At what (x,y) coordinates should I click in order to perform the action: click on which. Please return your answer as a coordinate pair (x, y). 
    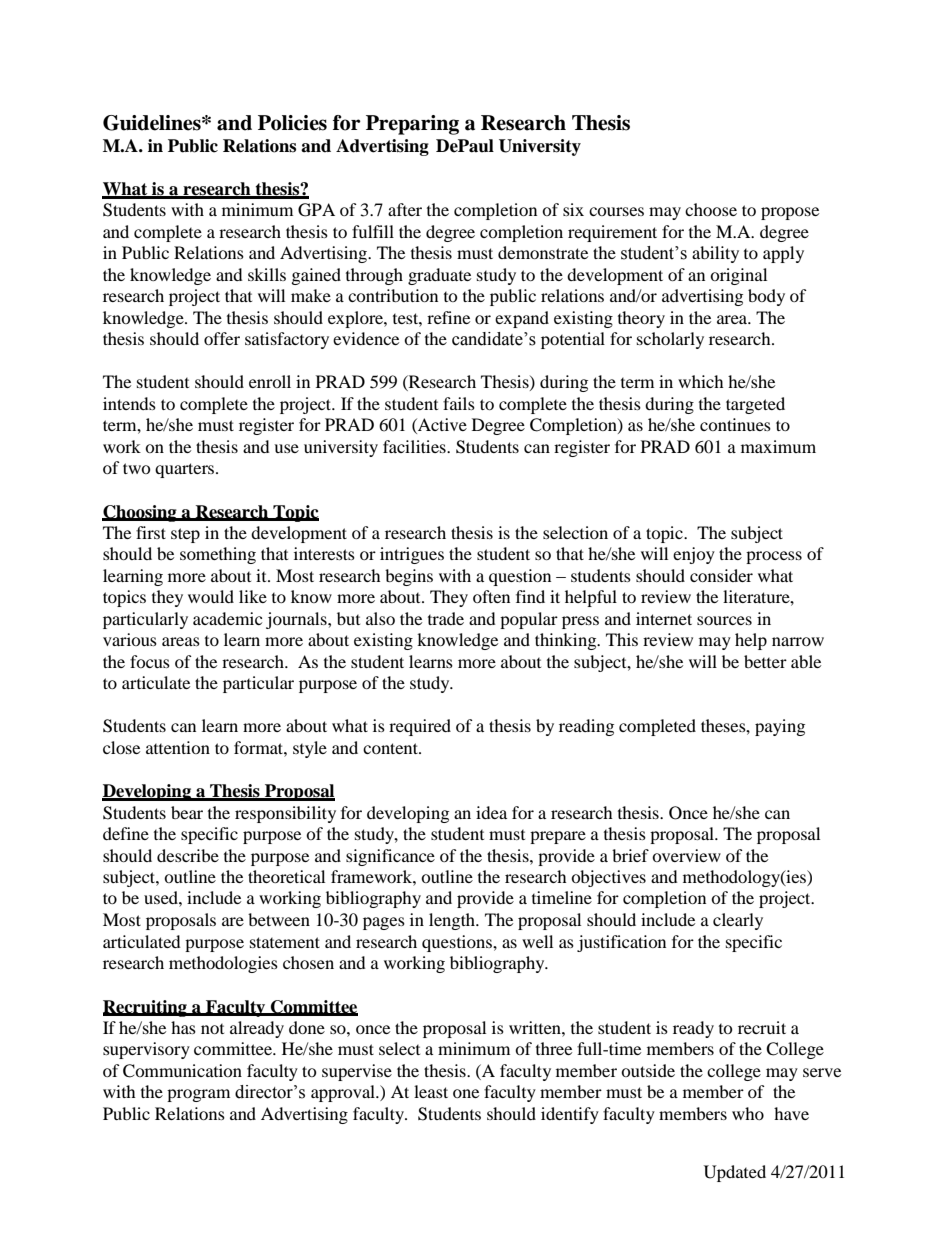
    Looking at the image, I should click on (701, 381).
